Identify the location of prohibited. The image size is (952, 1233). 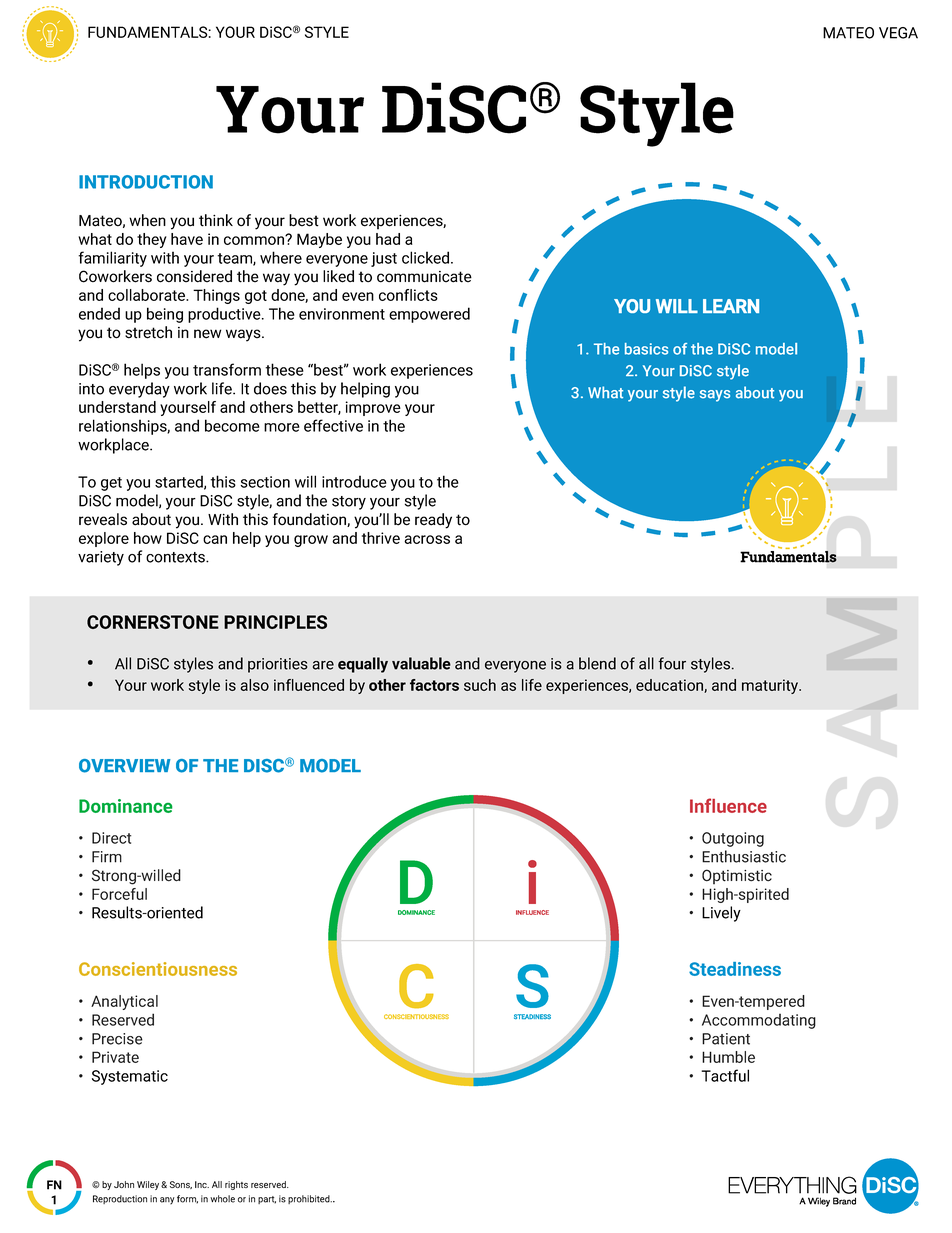
(310, 1199).
